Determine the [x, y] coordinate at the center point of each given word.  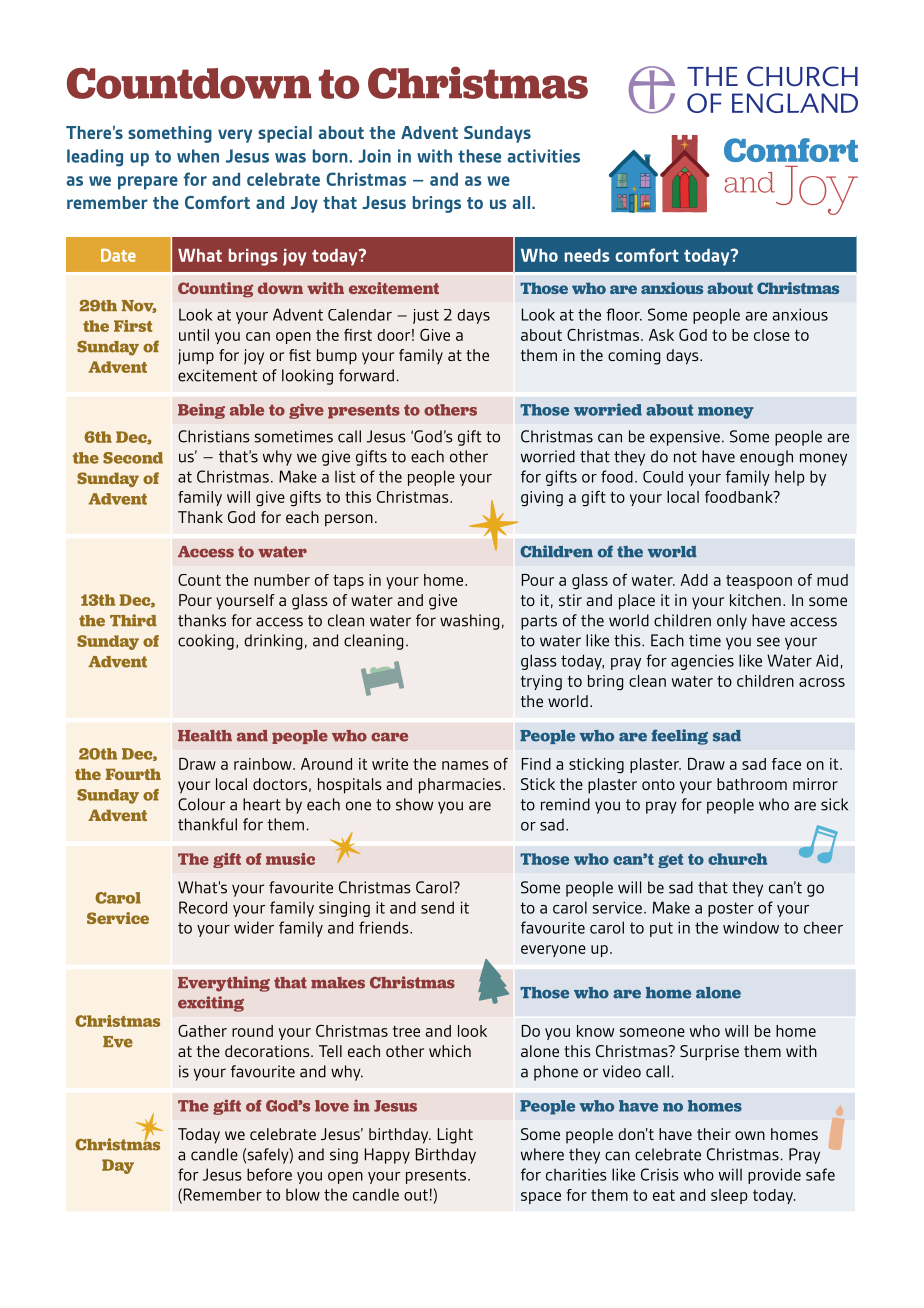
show [414, 804]
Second [133, 458]
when [198, 156]
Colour [201, 804]
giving [542, 499]
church [737, 859]
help [790, 478]
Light [455, 1136]
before [269, 1174]
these [479, 156]
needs [587, 255]
